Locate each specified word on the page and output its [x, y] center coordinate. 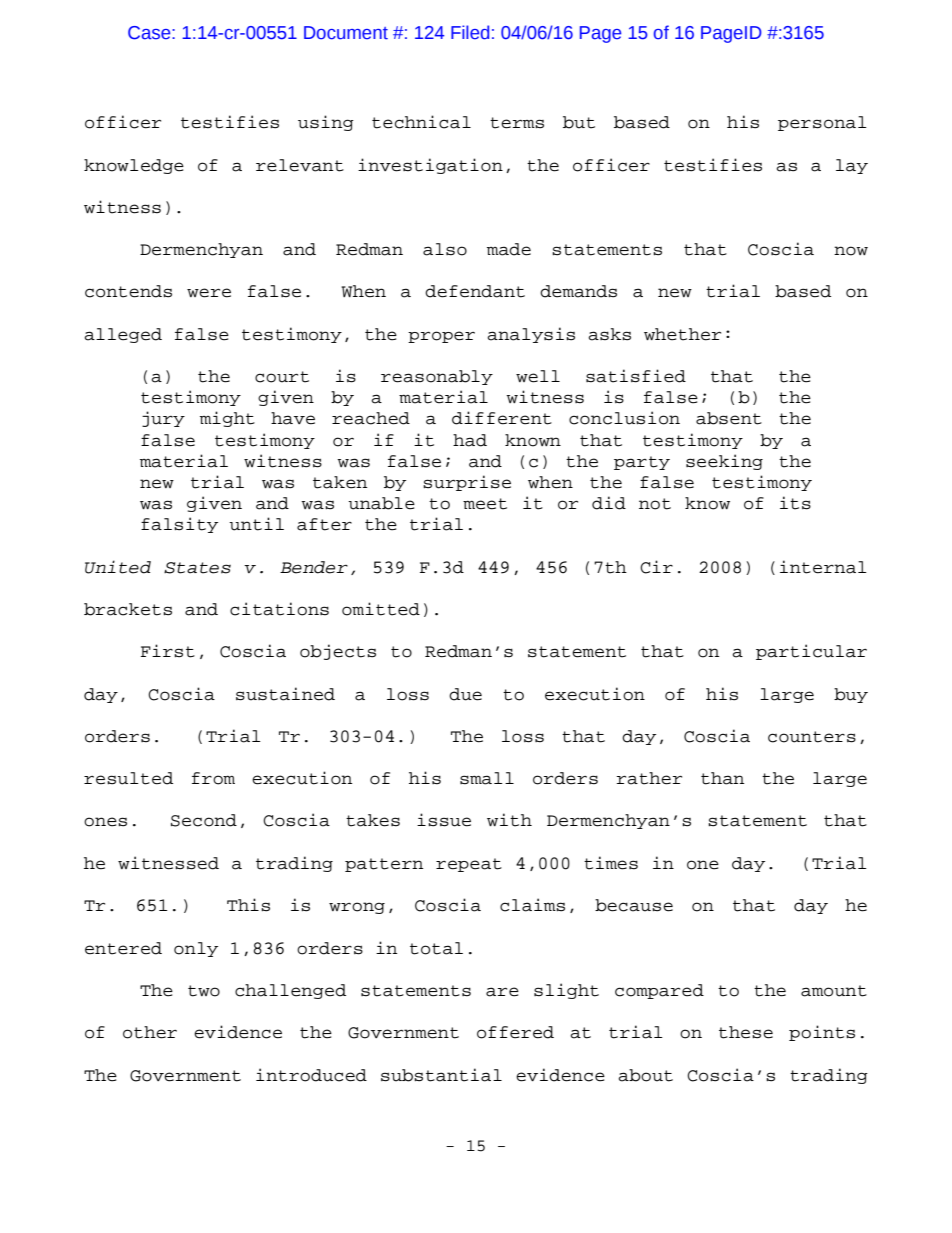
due [465, 694]
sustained [285, 694]
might [227, 419]
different [502, 418]
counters [812, 737]
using [326, 123]
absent [729, 418]
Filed [470, 32]
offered [515, 1032]
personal [822, 123]
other [150, 1032]
